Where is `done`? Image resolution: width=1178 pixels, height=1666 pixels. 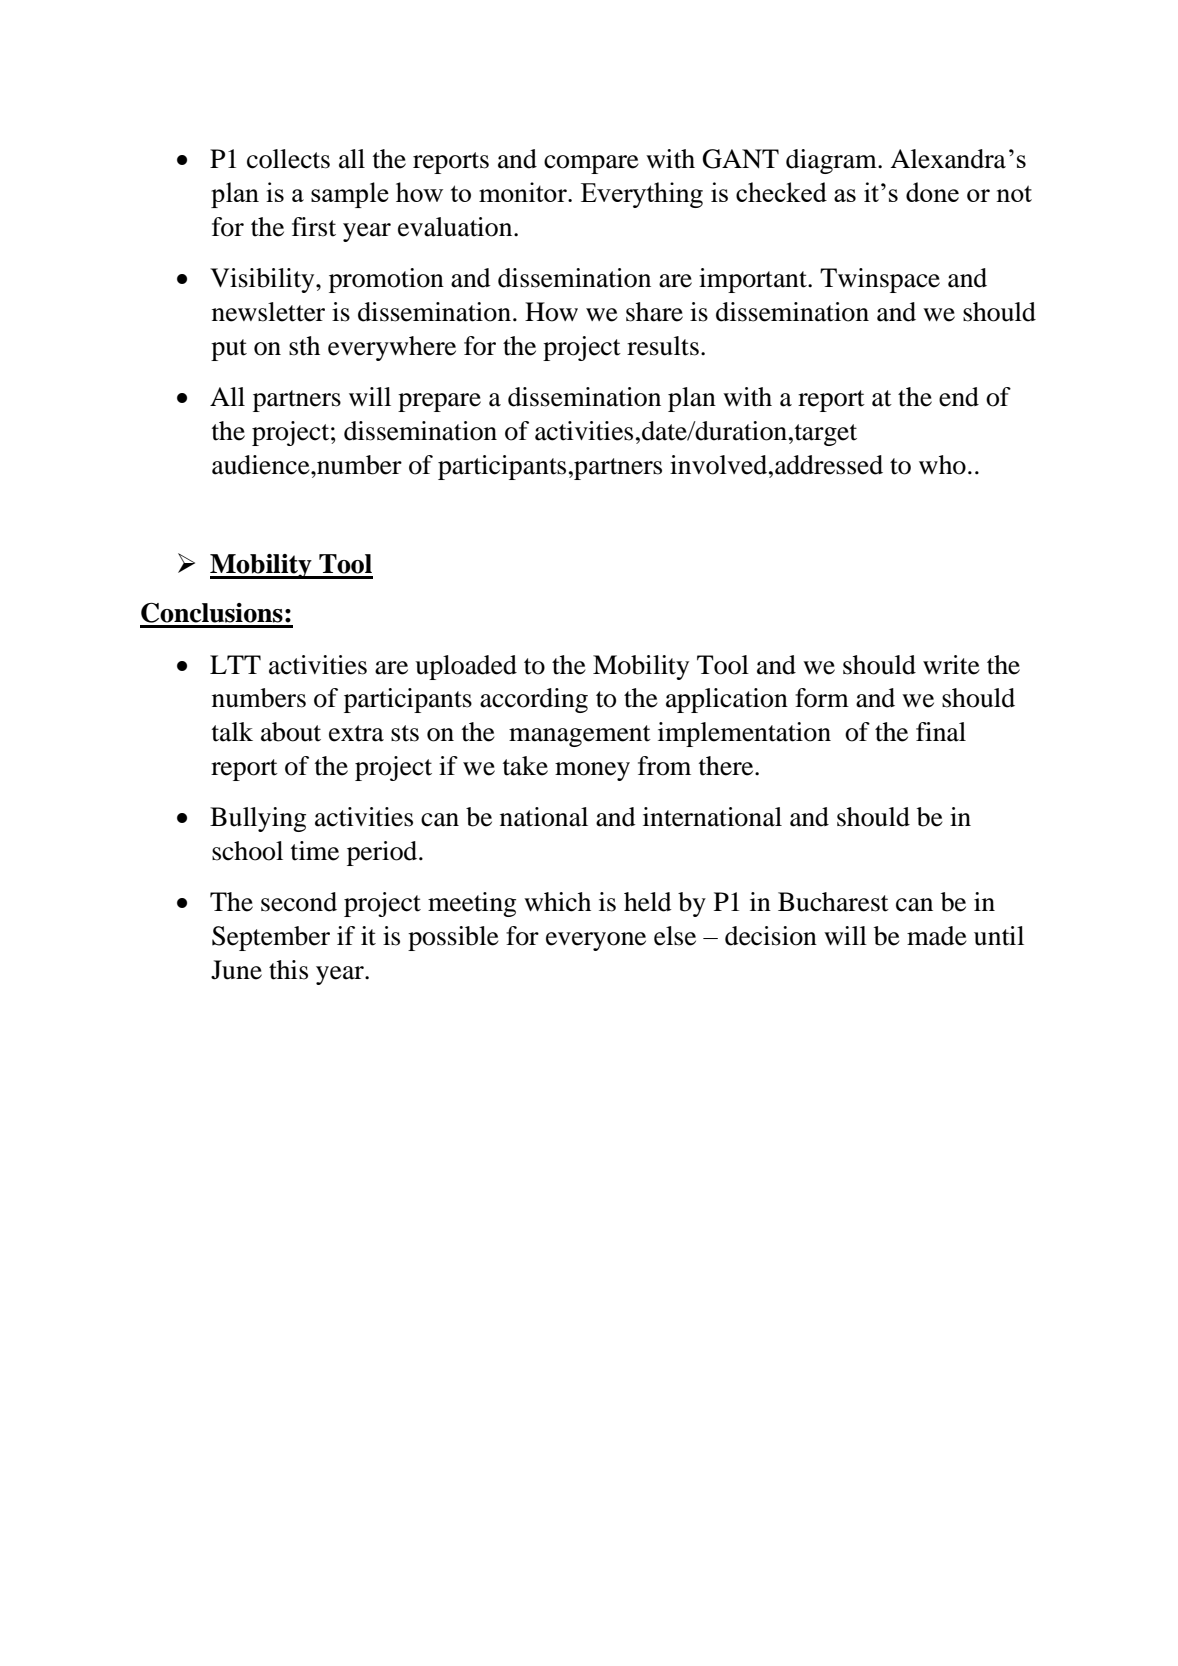 done is located at coordinates (932, 192).
